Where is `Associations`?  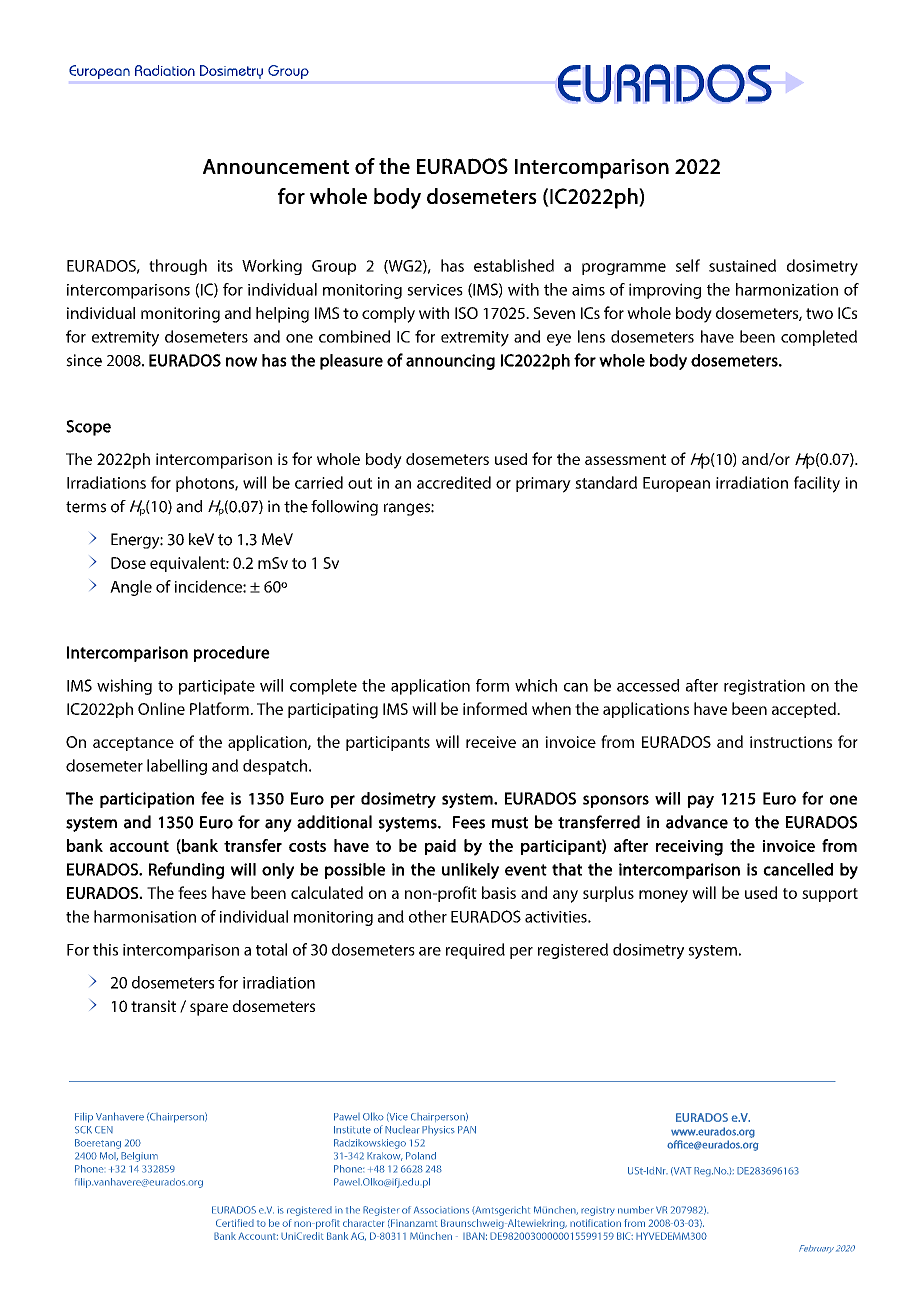
Associations is located at coordinates (441, 1210).
